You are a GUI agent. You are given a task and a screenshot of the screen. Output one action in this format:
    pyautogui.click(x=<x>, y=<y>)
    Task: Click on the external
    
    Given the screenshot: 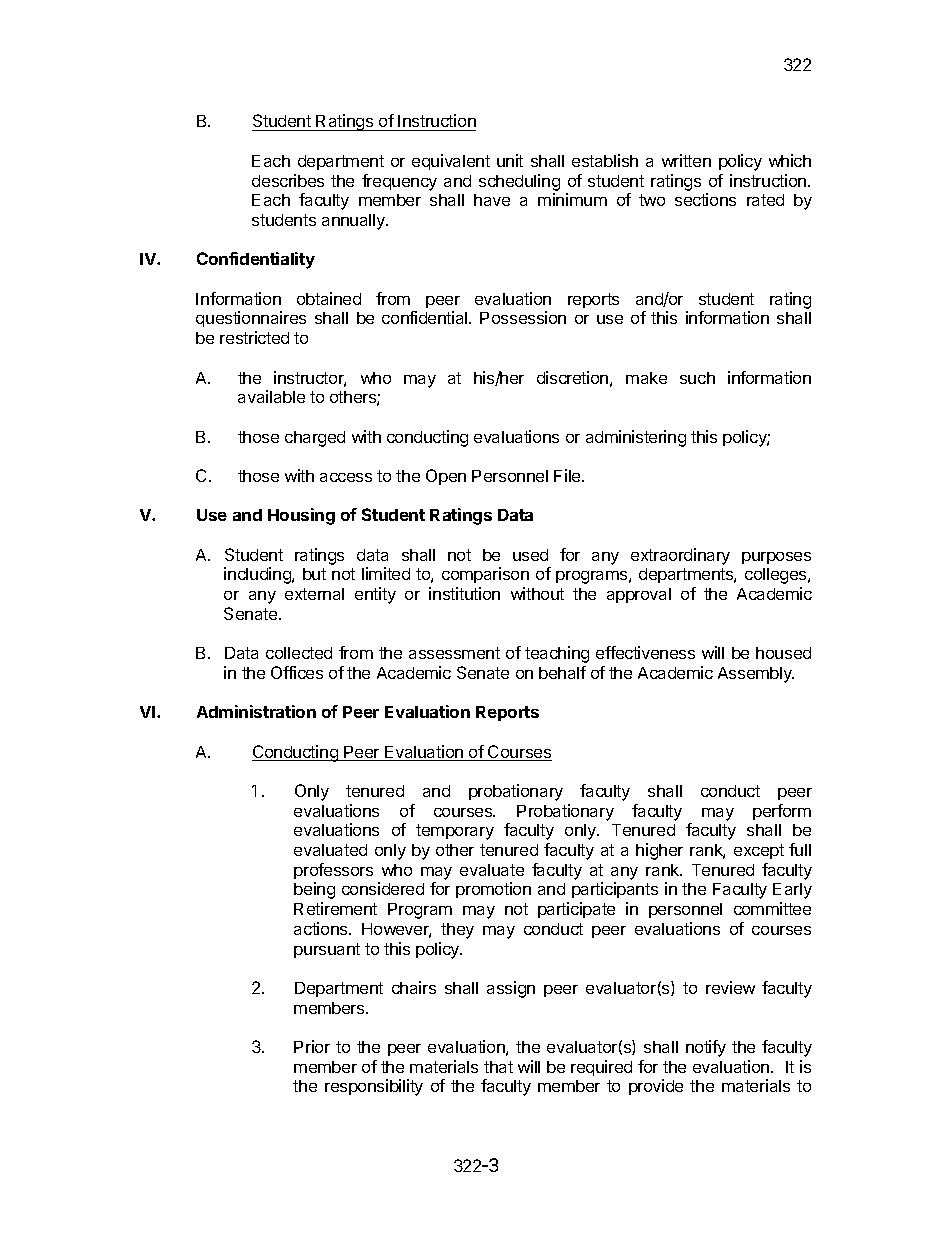 What is the action you would take?
    pyautogui.click(x=314, y=594)
